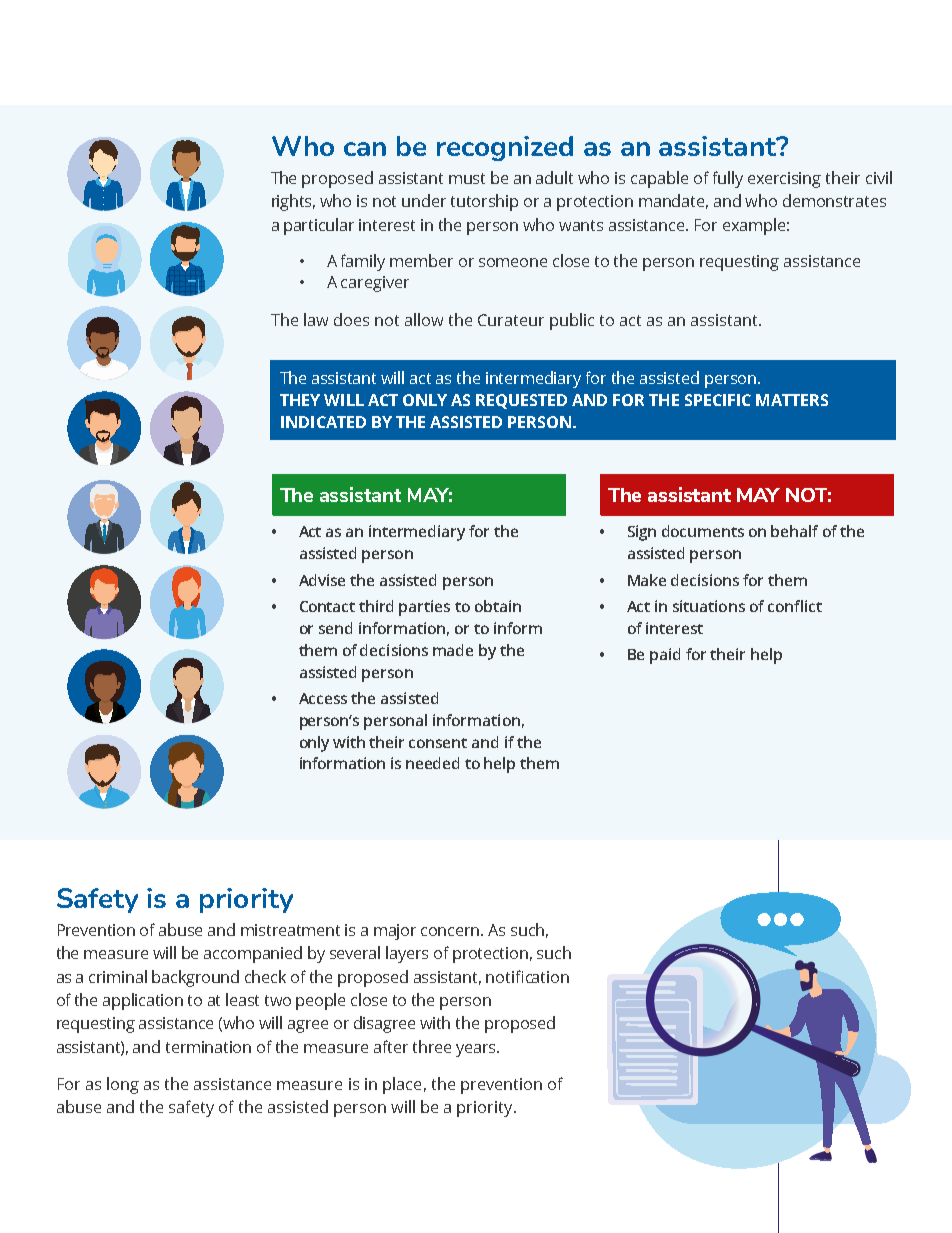  I want to click on exercising, so click(784, 180).
